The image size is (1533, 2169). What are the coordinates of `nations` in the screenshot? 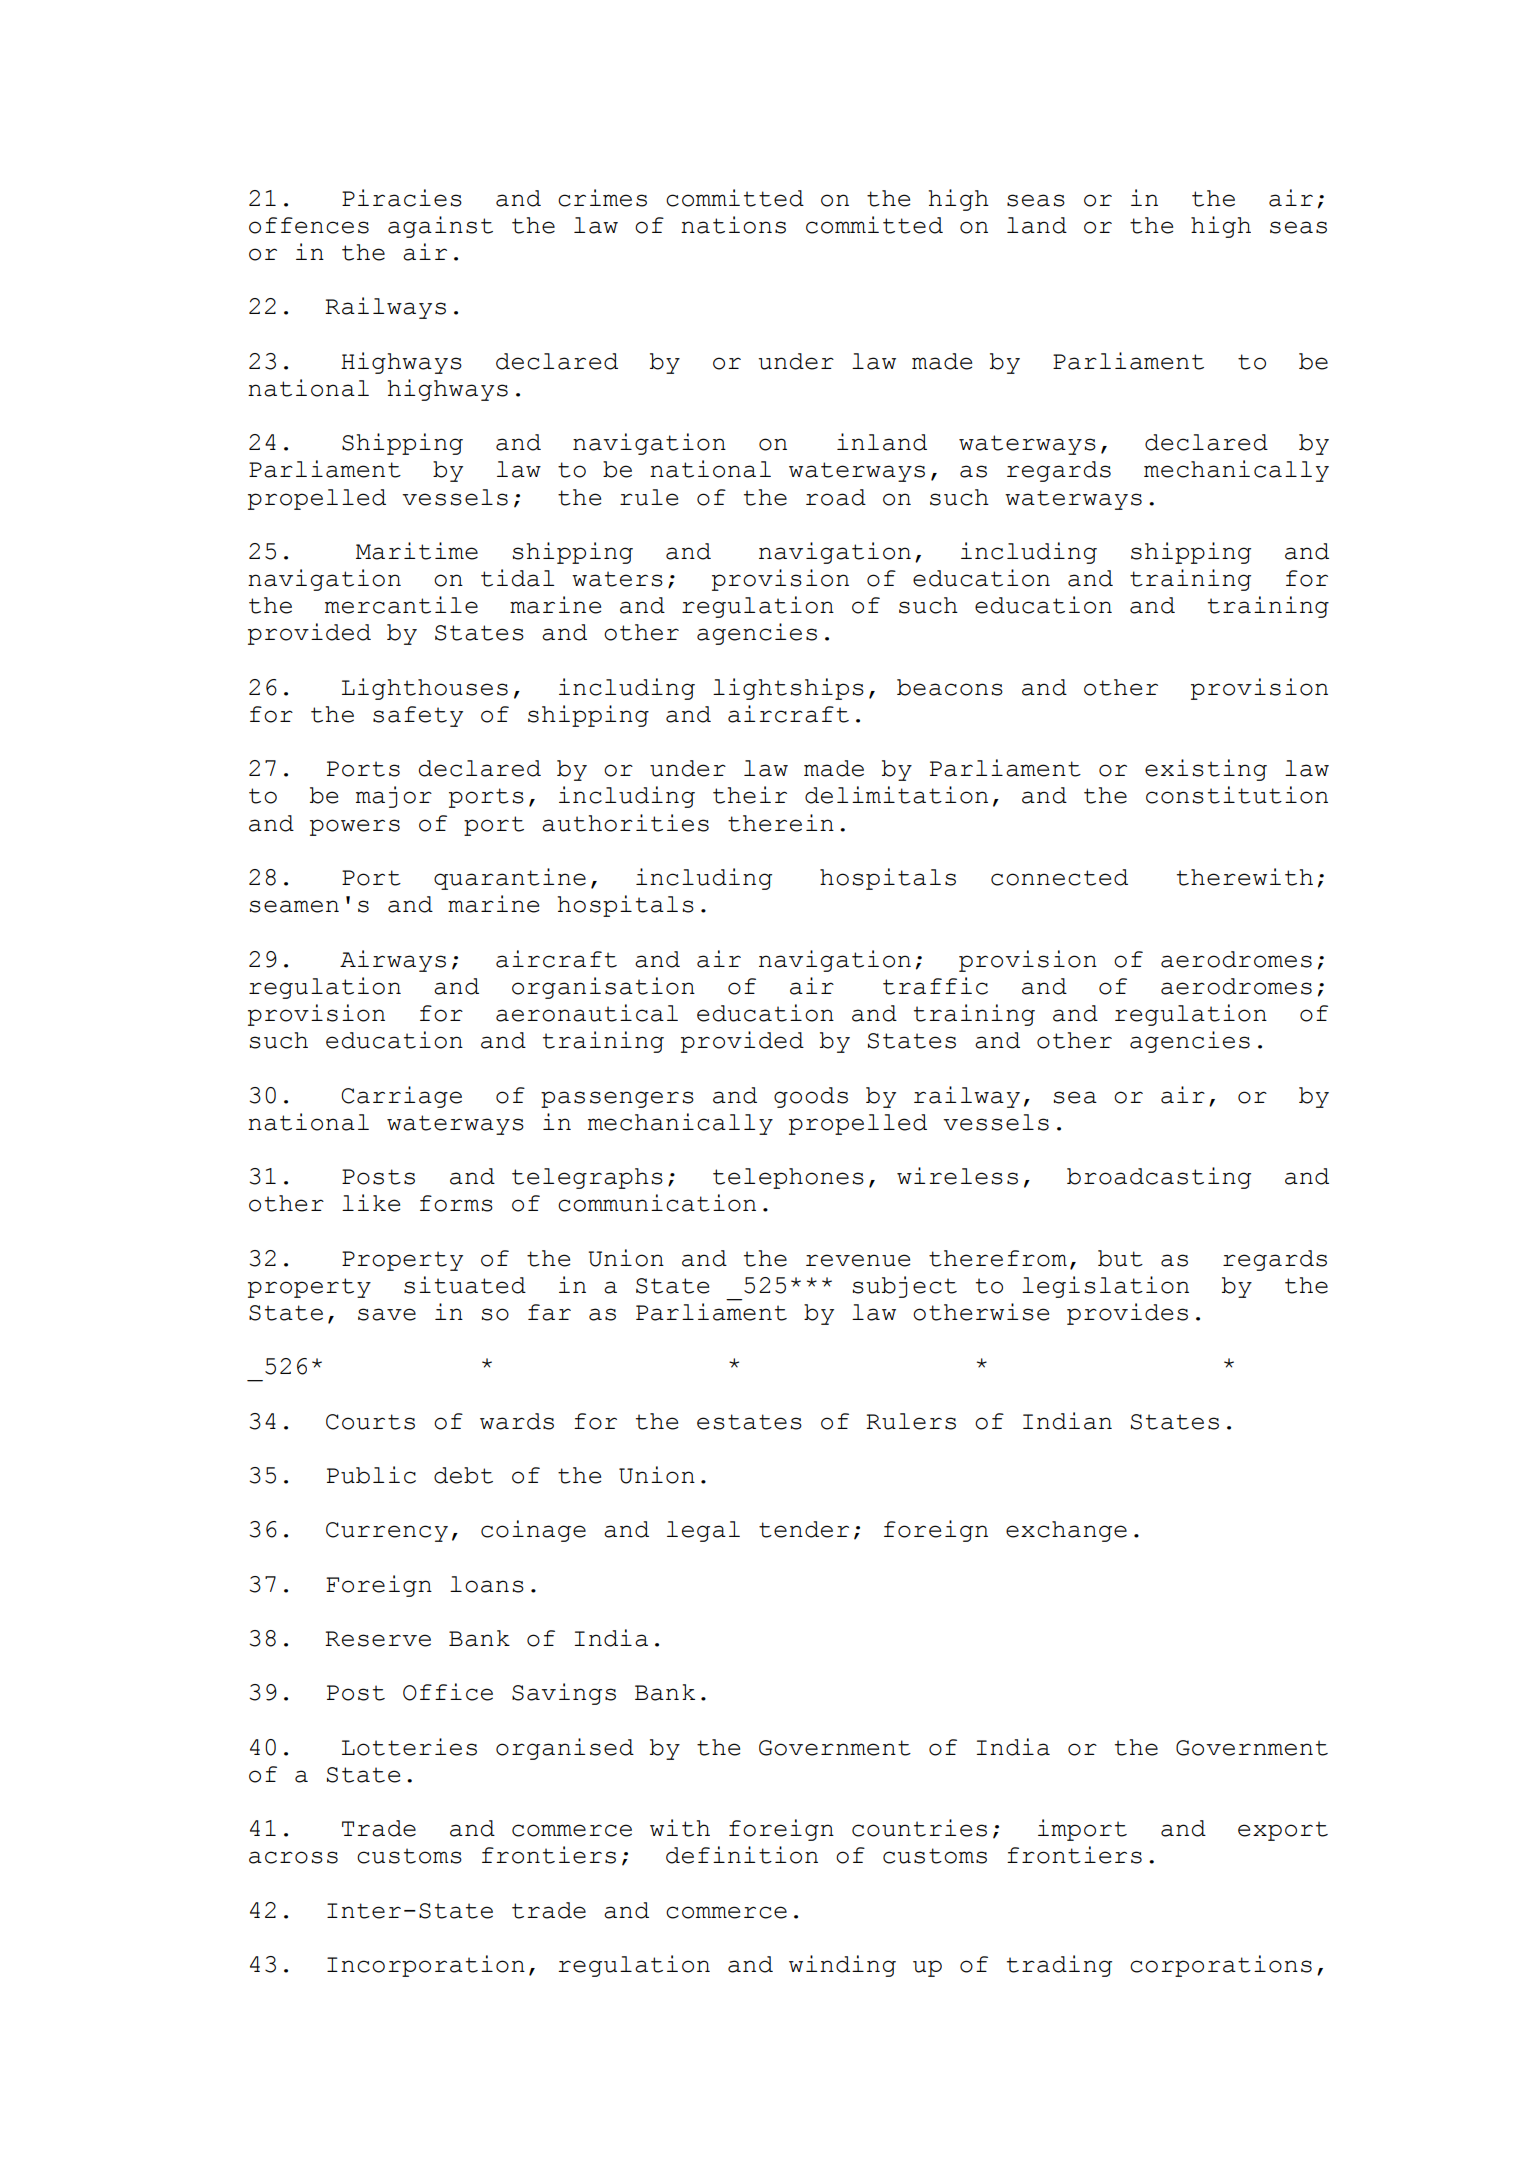 It's located at (733, 225).
